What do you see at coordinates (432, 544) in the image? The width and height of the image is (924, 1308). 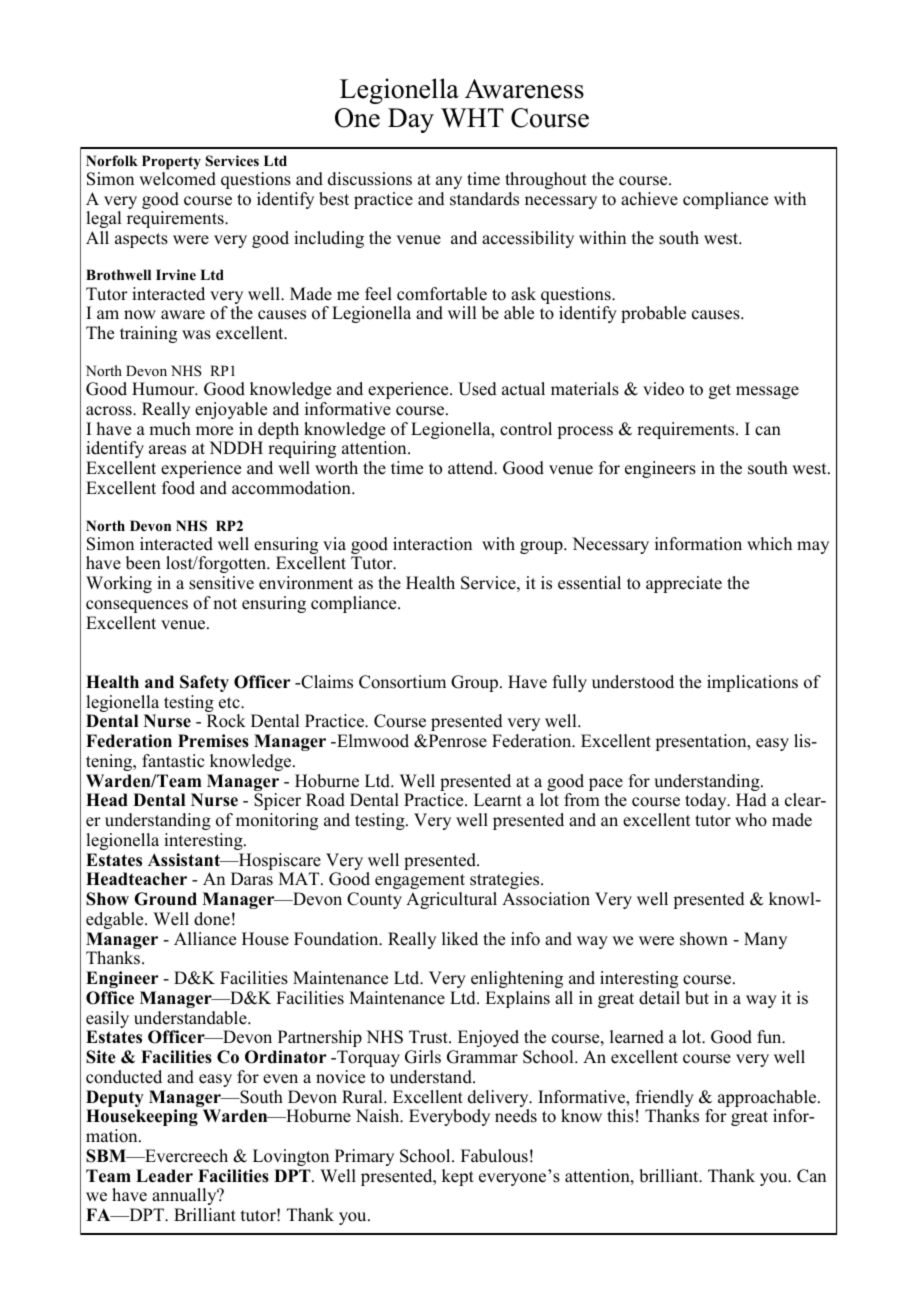 I see `interaction` at bounding box center [432, 544].
